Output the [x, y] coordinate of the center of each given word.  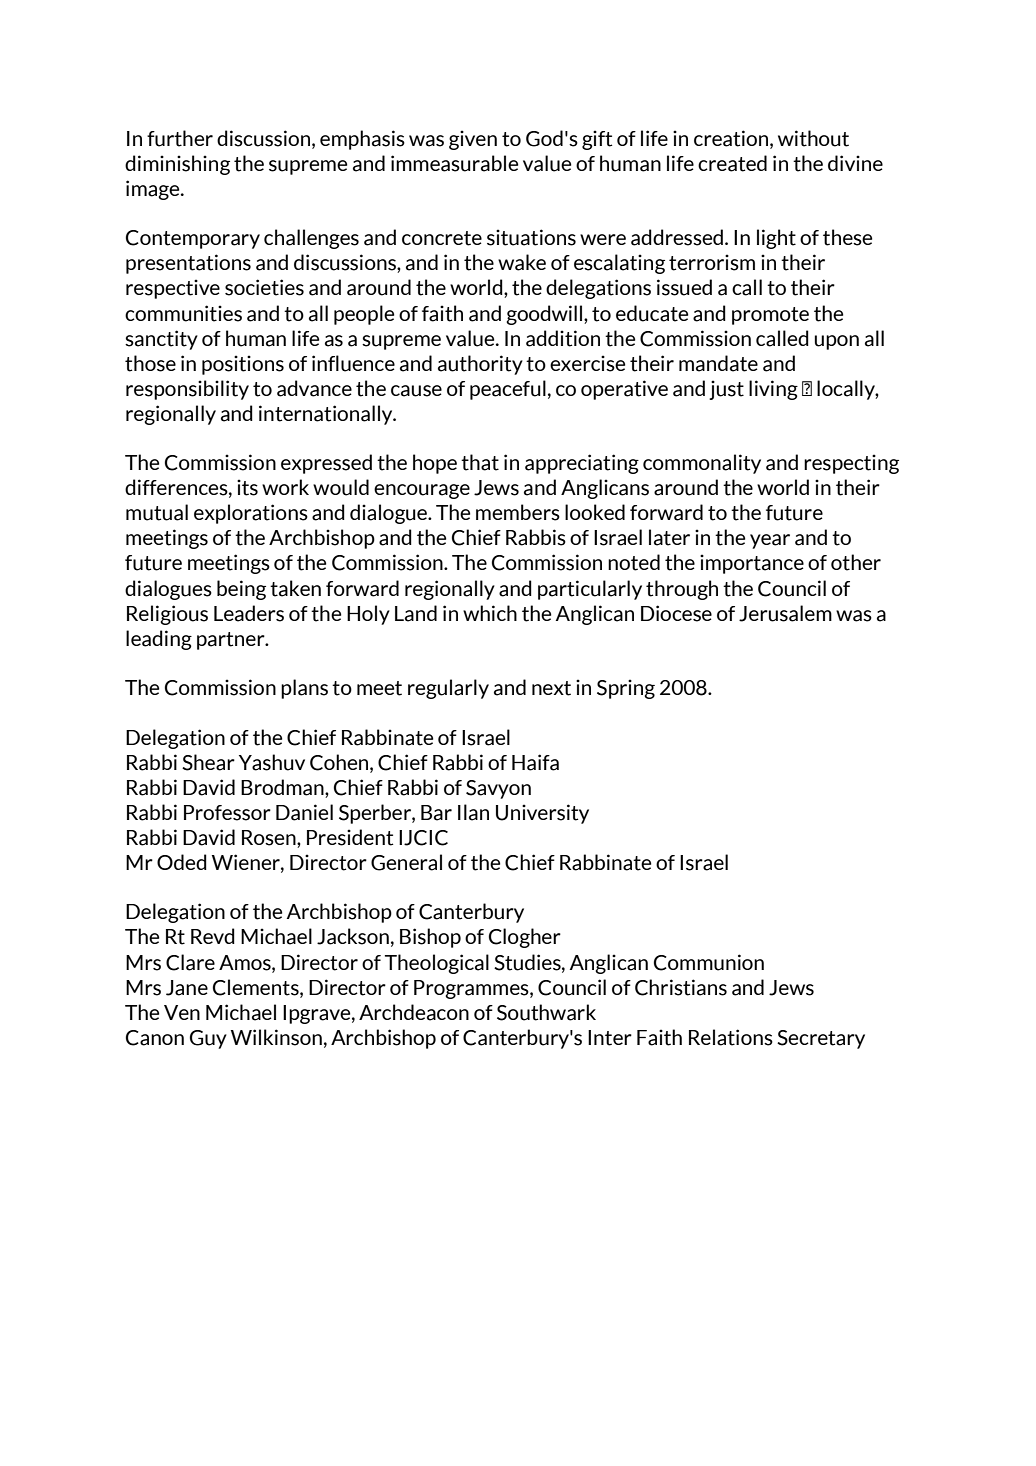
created [732, 163]
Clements [257, 988]
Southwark [546, 1012]
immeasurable [454, 163]
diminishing [177, 165]
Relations [731, 1037]
